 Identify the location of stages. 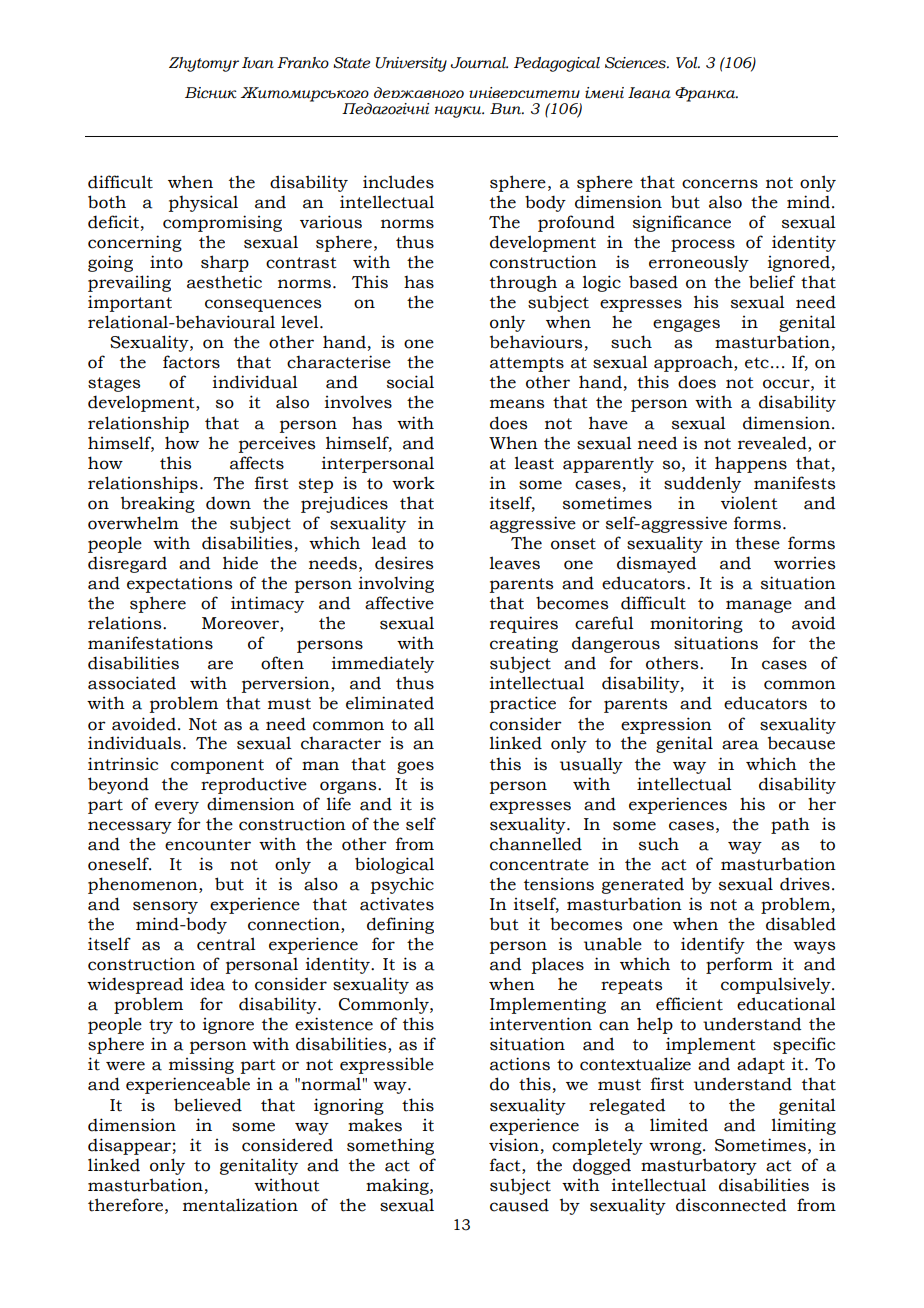
(114, 384).
